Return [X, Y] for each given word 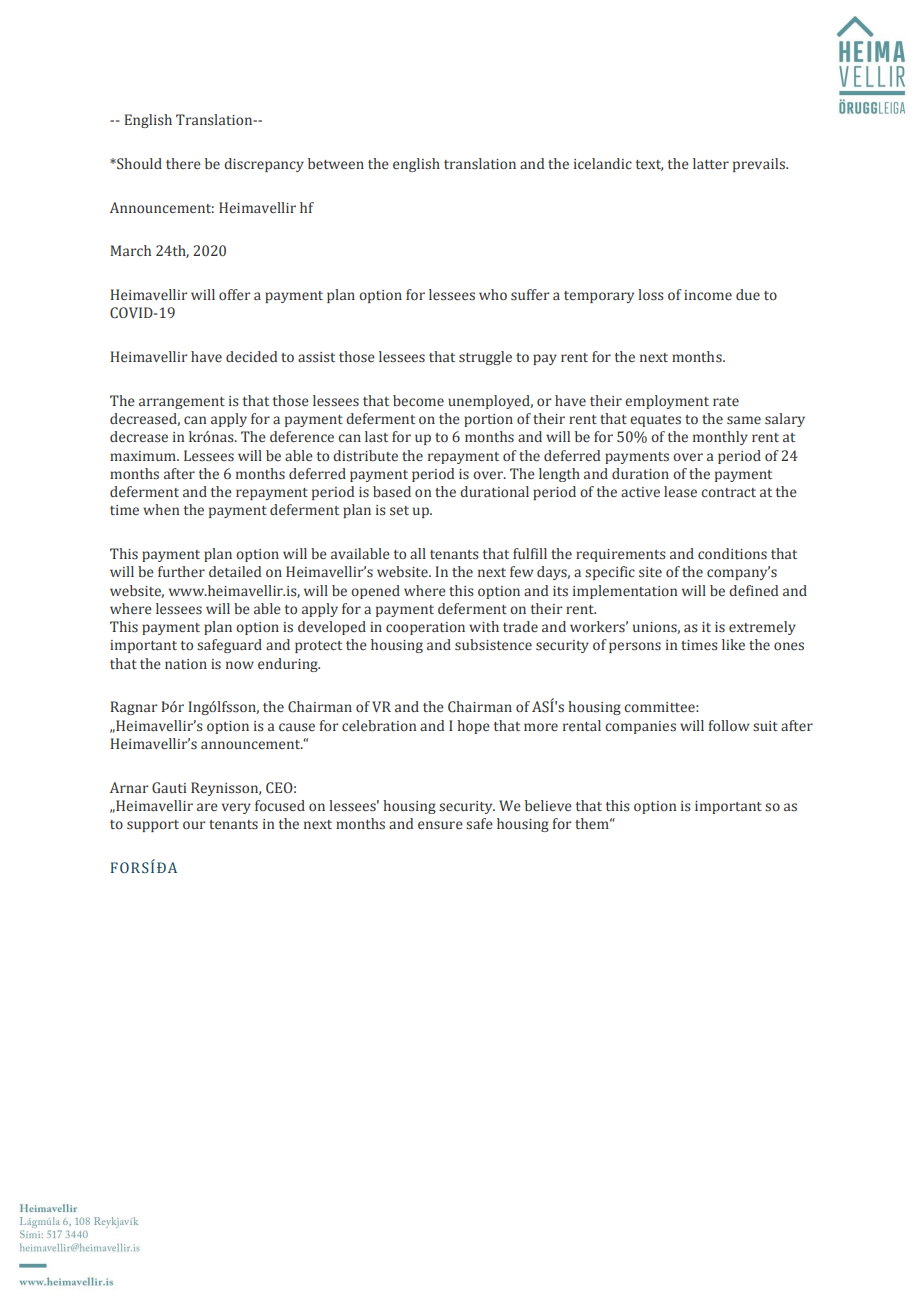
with [484, 626]
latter [711, 163]
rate [726, 401]
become [418, 400]
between [336, 163]
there [183, 163]
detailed [235, 571]
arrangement [182, 403]
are [207, 807]
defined [753, 590]
